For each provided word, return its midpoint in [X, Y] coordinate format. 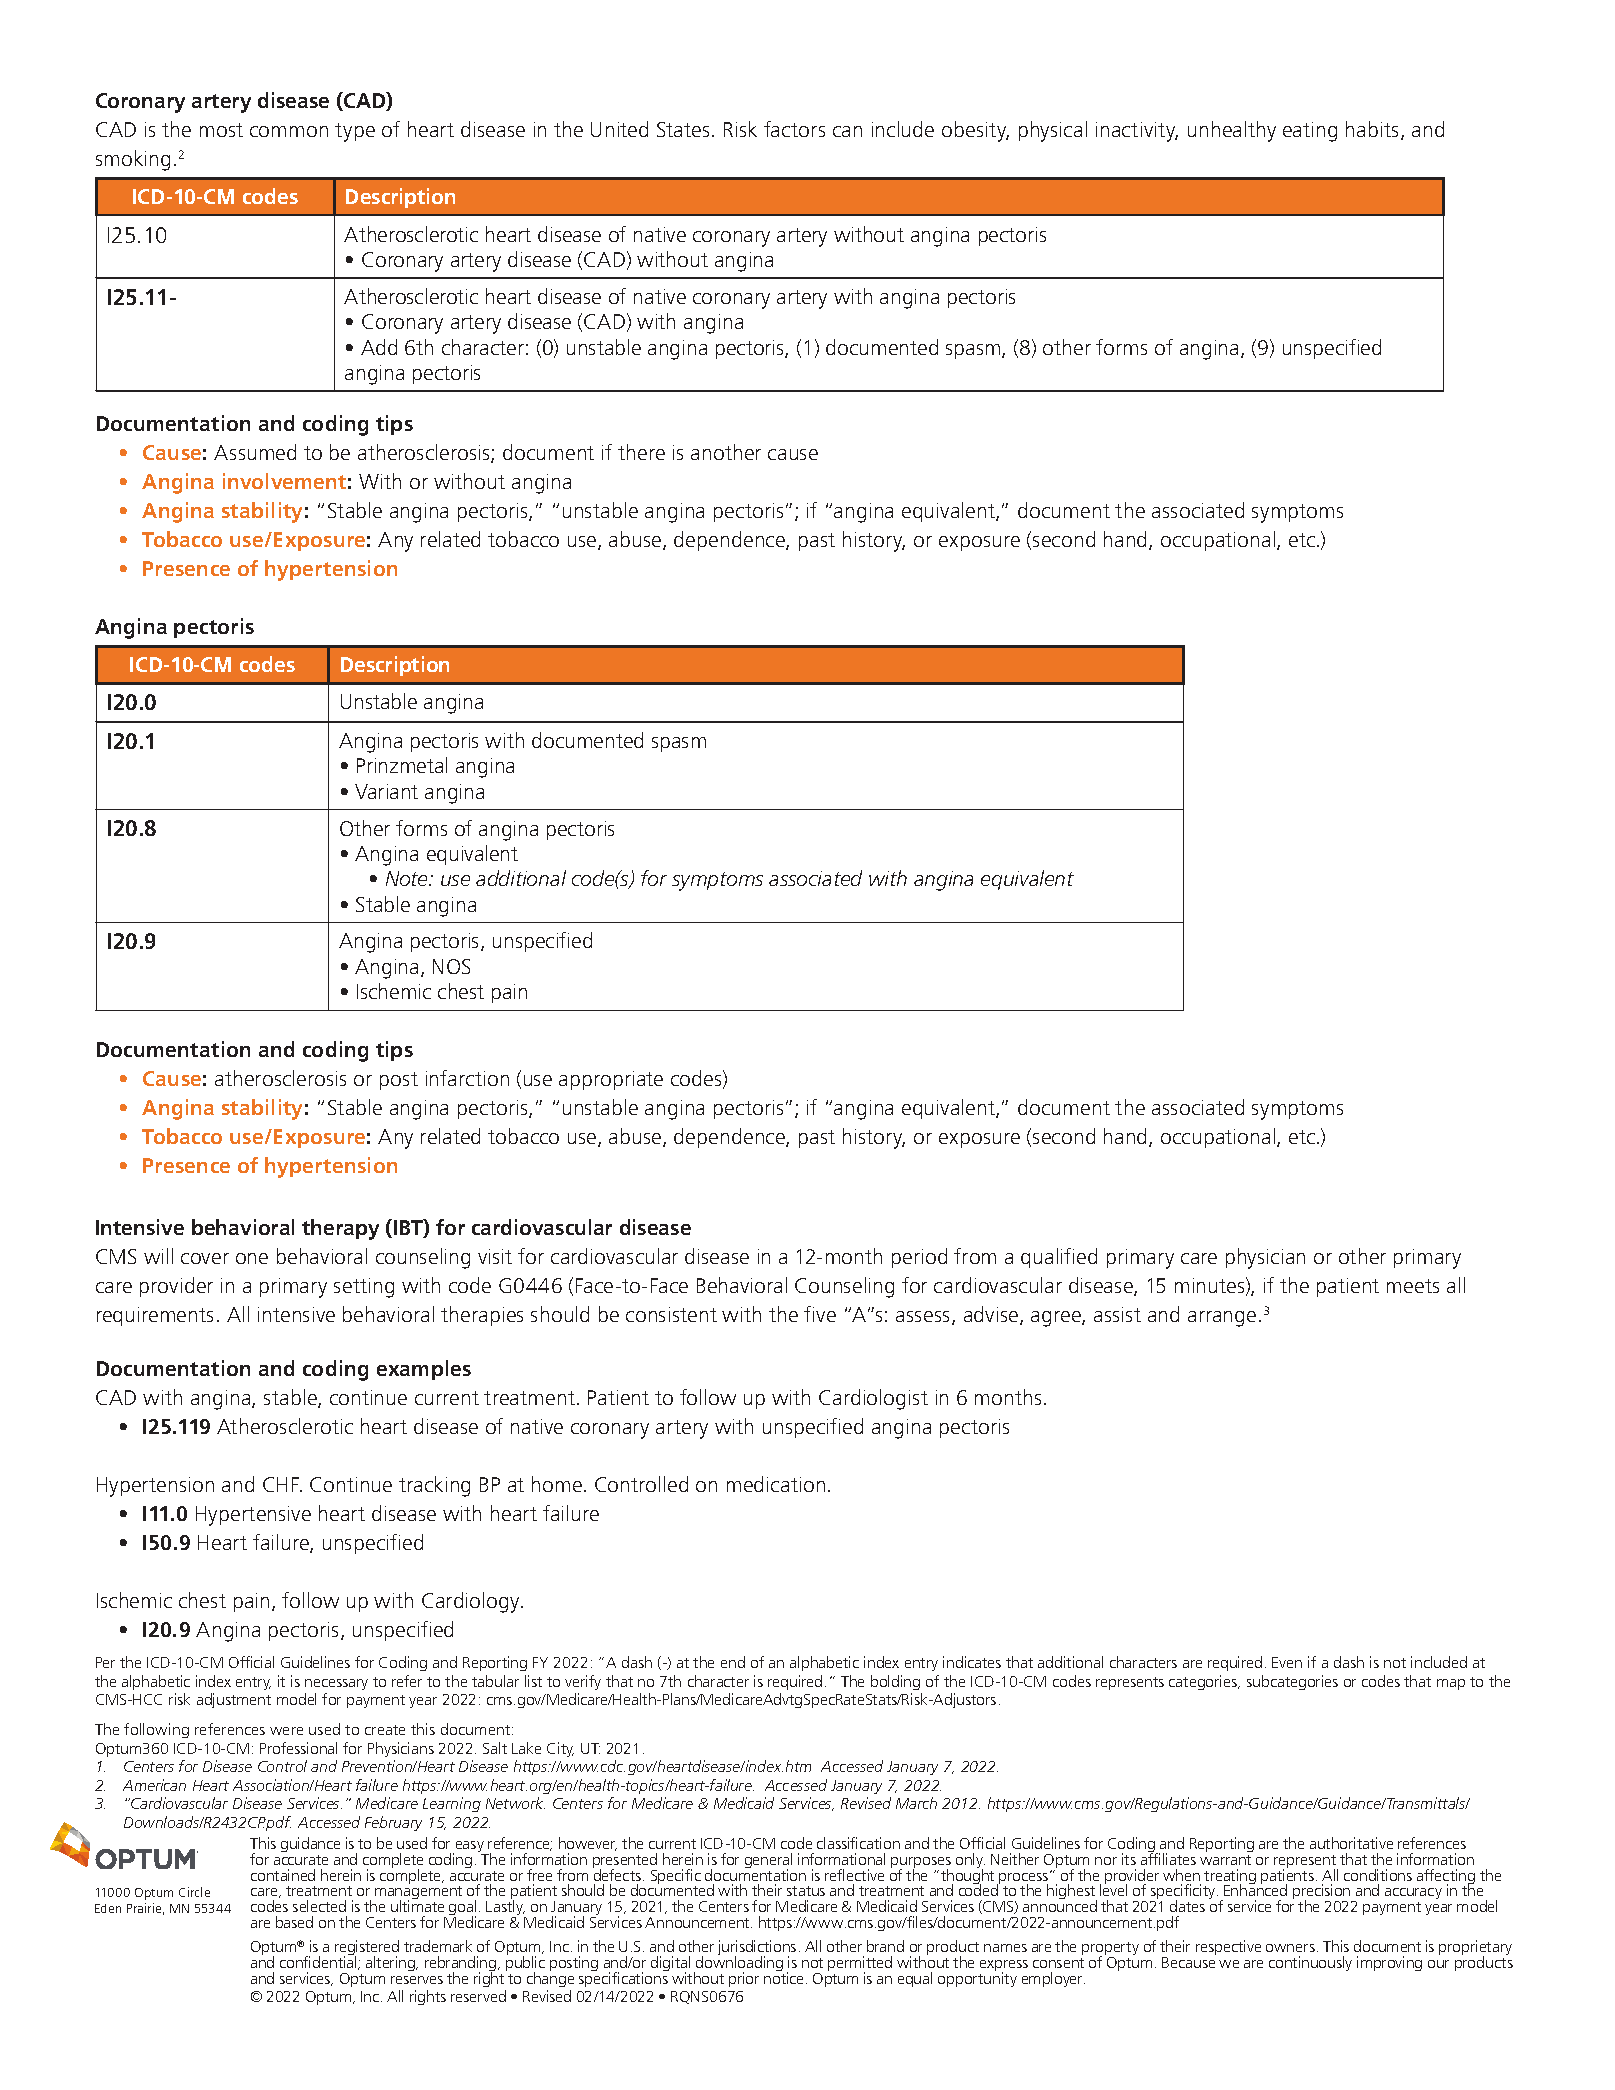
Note [408, 878]
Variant [386, 791]
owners [1290, 1948]
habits [1374, 130]
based [294, 1922]
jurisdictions [757, 1949]
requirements [155, 1316]
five [820, 1314]
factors [794, 129]
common [289, 131]
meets [1413, 1286]
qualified [1059, 1258]
